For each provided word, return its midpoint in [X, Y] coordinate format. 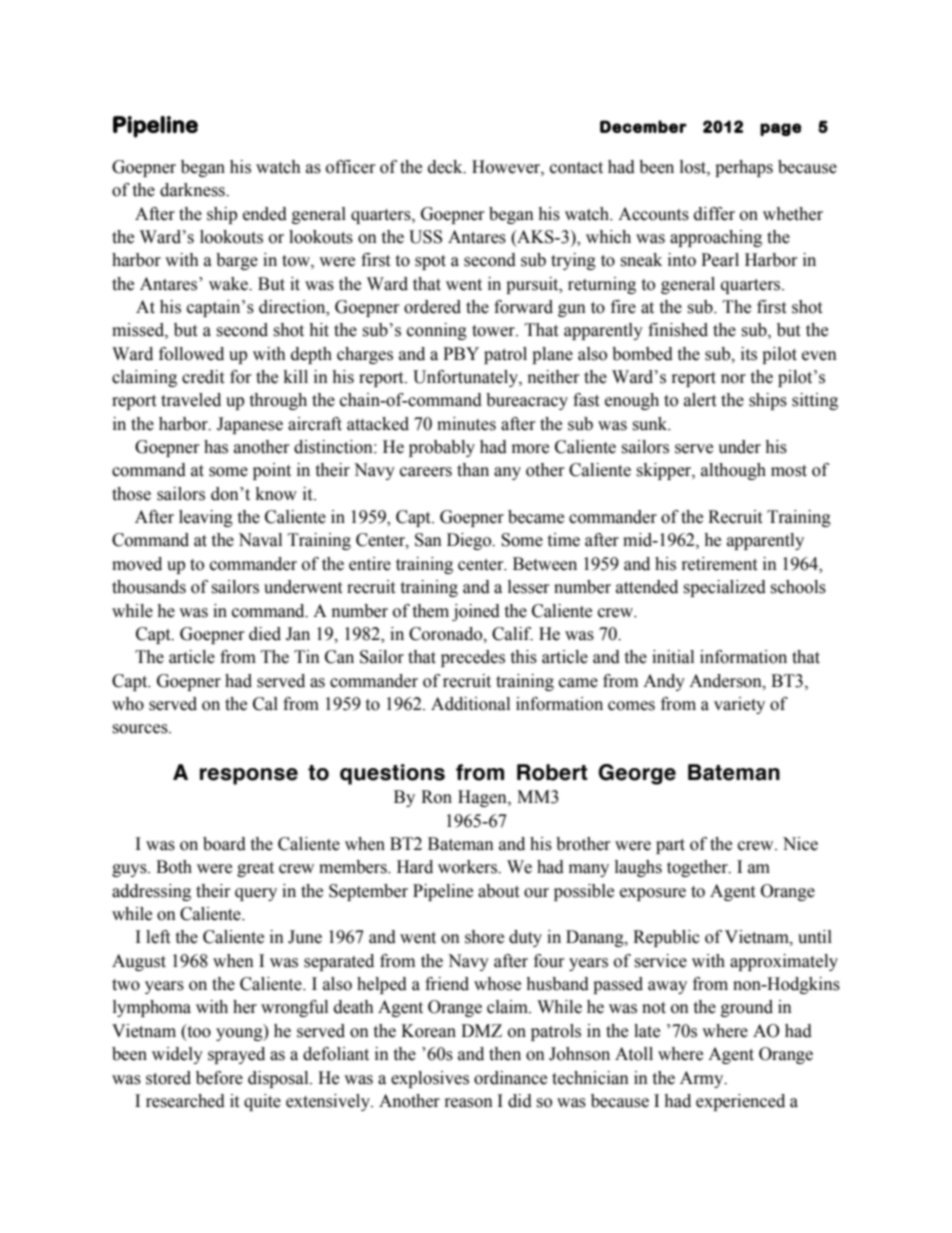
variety [739, 705]
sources [141, 729]
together [698, 868]
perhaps [744, 168]
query [256, 894]
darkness [193, 190]
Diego [470, 541]
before [219, 1078]
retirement [719, 564]
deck [446, 167]
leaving [206, 518]
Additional [470, 704]
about [498, 891]
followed [191, 354]
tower [494, 331]
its [749, 354]
